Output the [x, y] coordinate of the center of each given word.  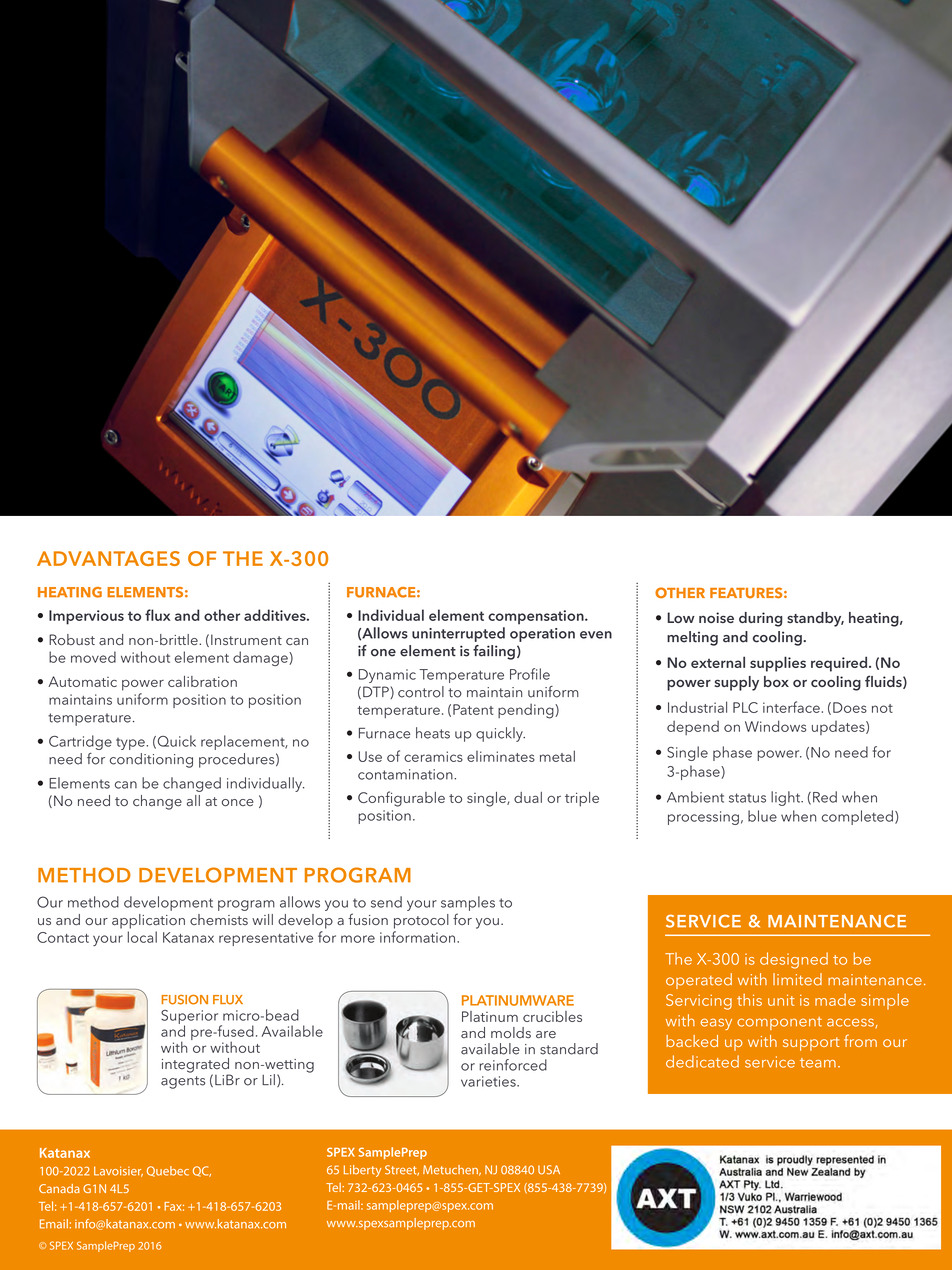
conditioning [151, 760]
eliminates [501, 756]
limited [797, 979]
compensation [537, 617]
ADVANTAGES [108, 558]
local [142, 937]
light [787, 798]
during [761, 619]
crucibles [552, 1016]
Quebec [168, 1171]
